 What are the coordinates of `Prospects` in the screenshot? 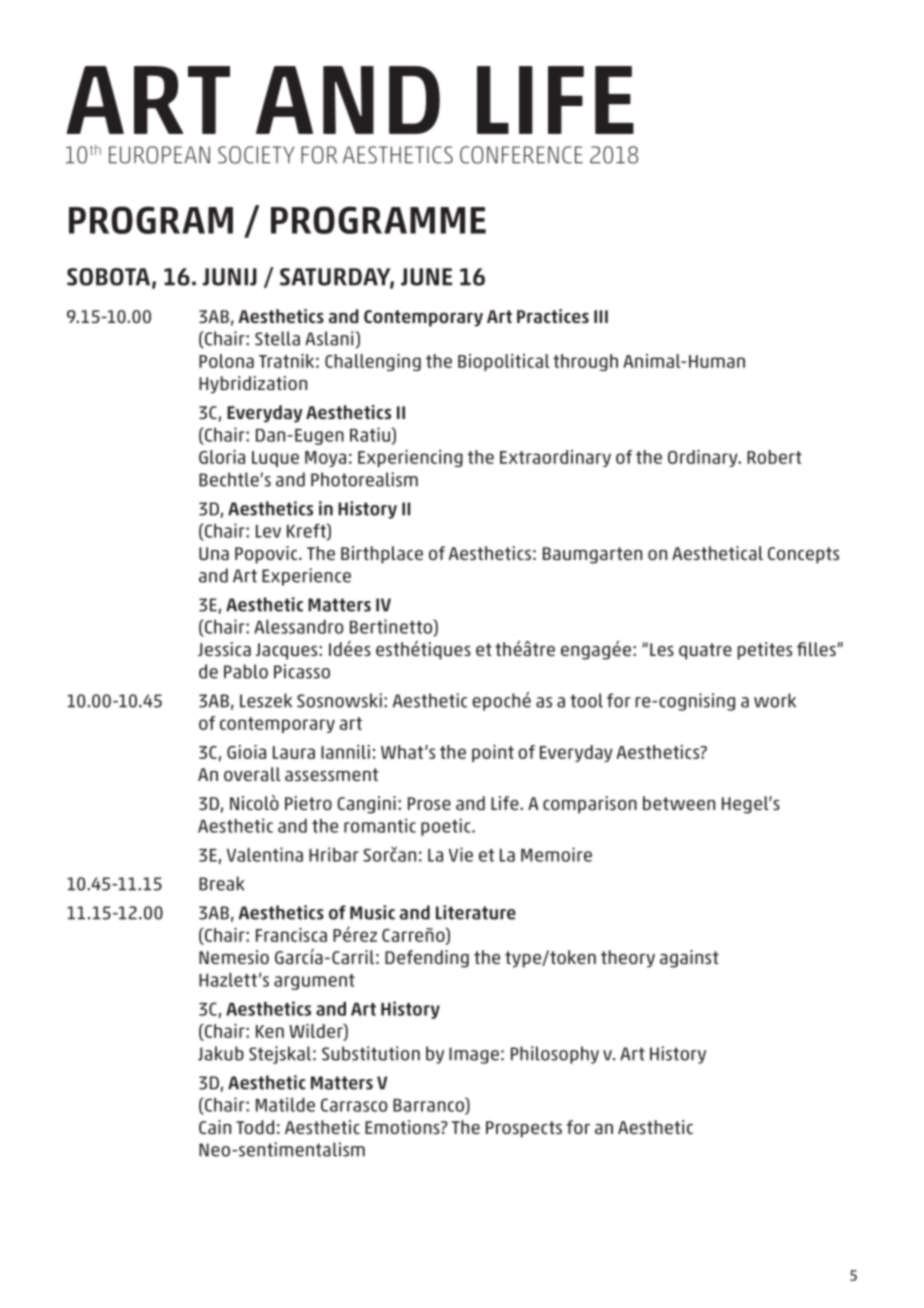 It's located at (524, 1129).
